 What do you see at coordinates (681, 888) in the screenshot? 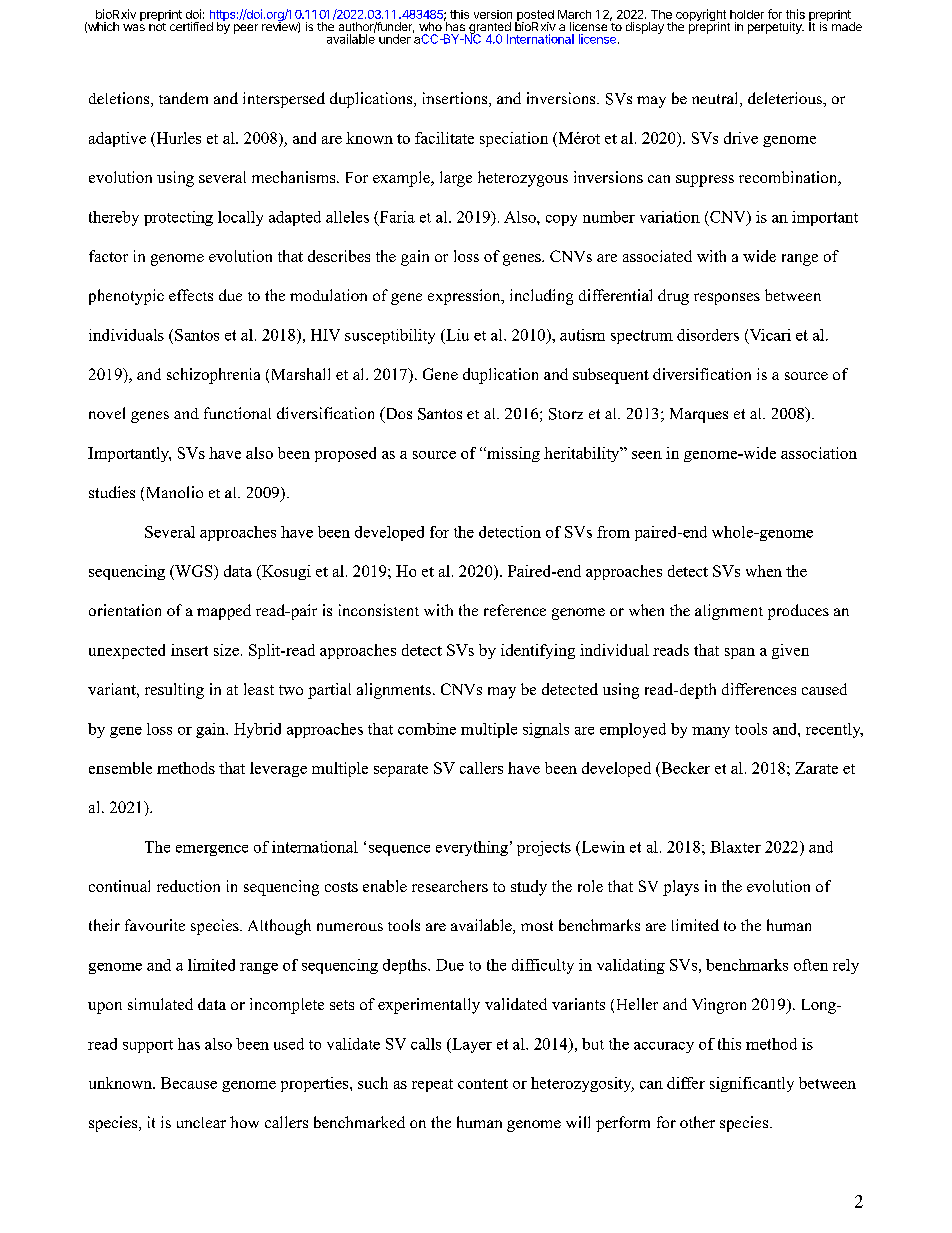
I see `plays` at bounding box center [681, 888].
